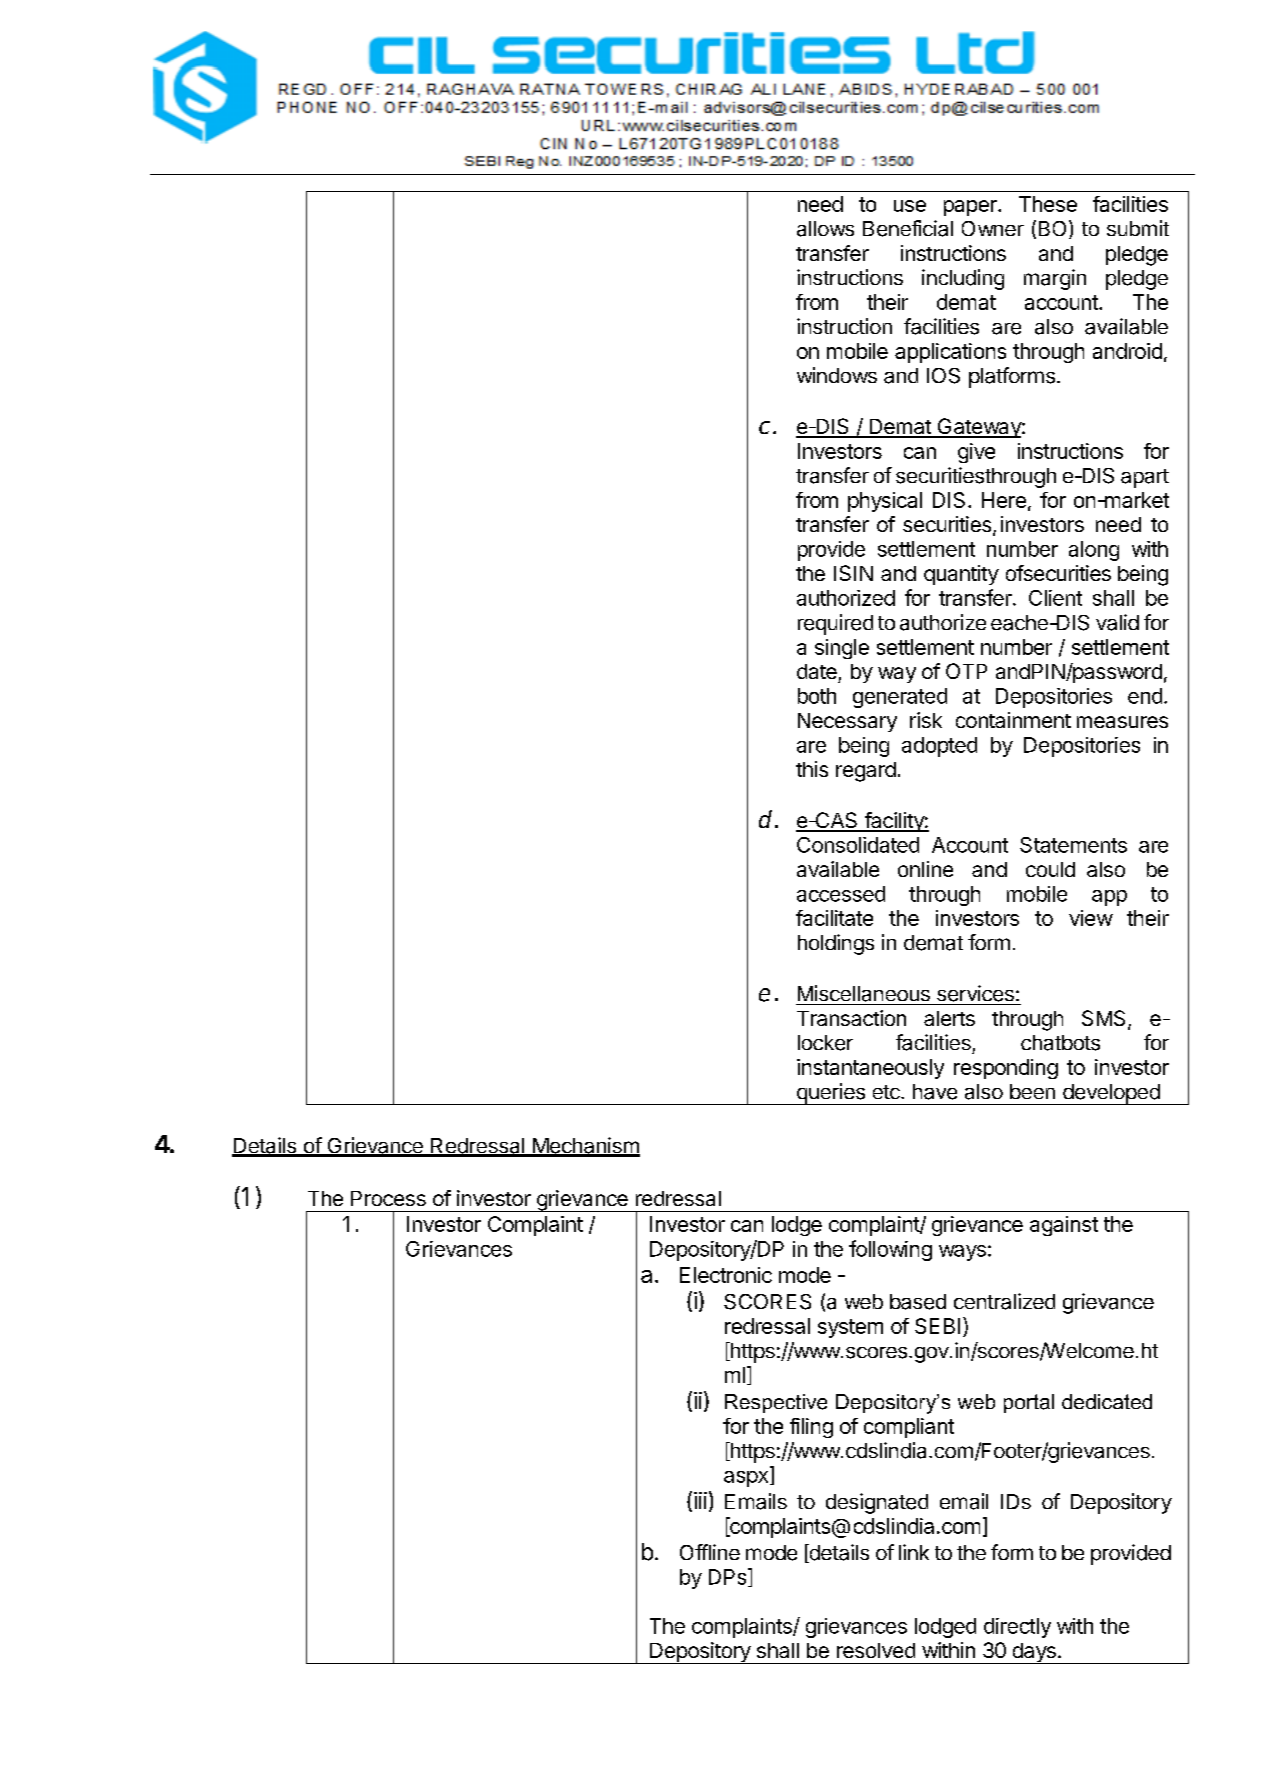 The image size is (1268, 1792). What do you see at coordinates (825, 229) in the document?
I see `allows` at bounding box center [825, 229].
